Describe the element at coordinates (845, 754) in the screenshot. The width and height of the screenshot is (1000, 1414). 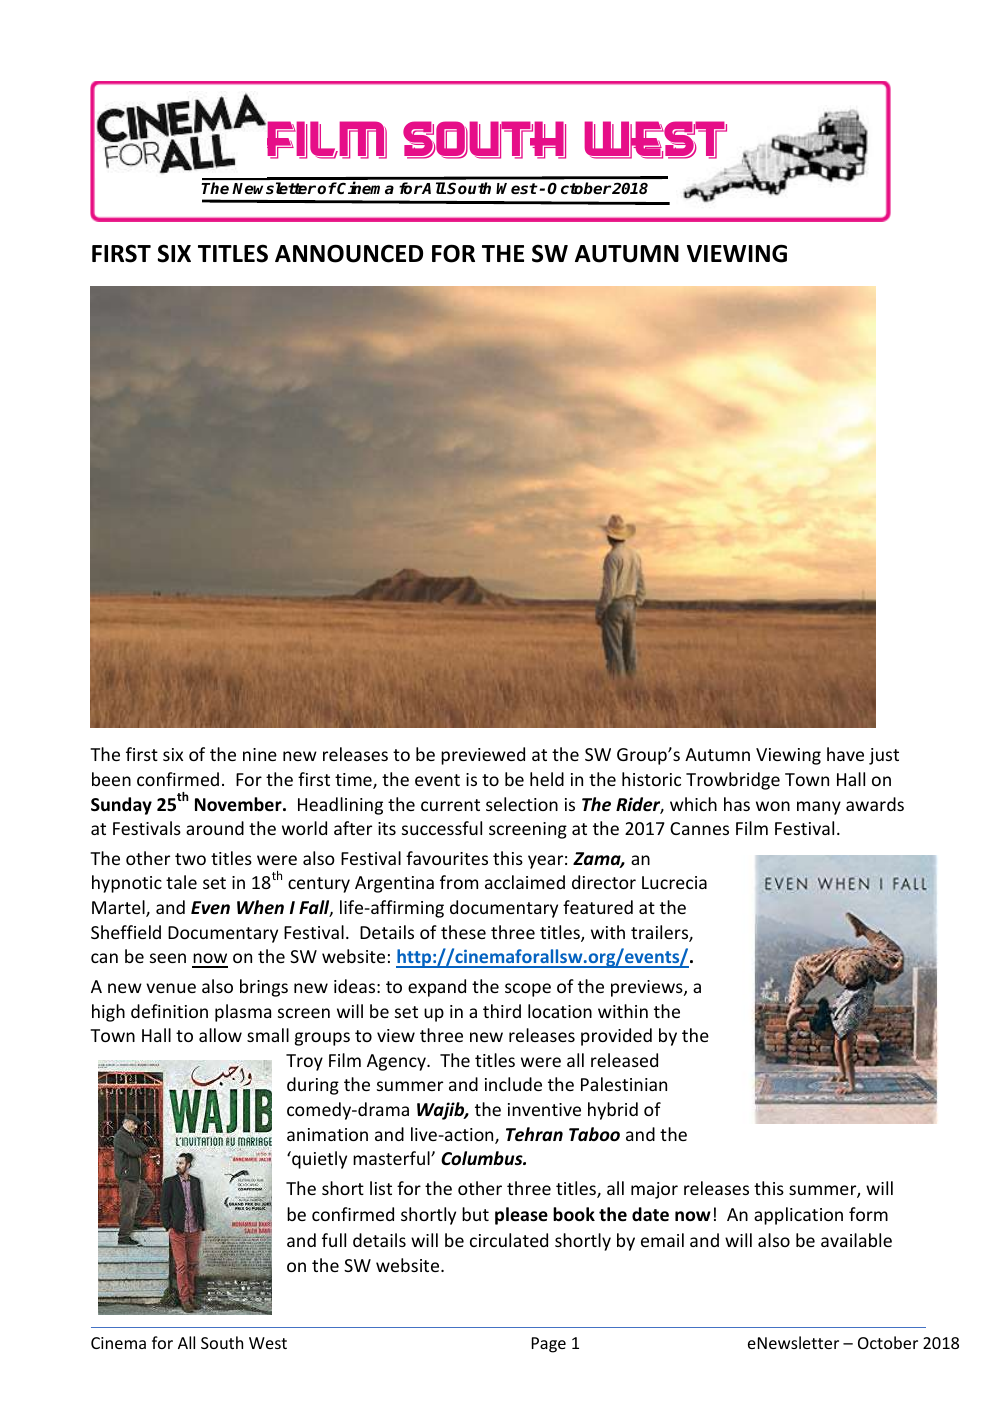
I see `have` at that location.
